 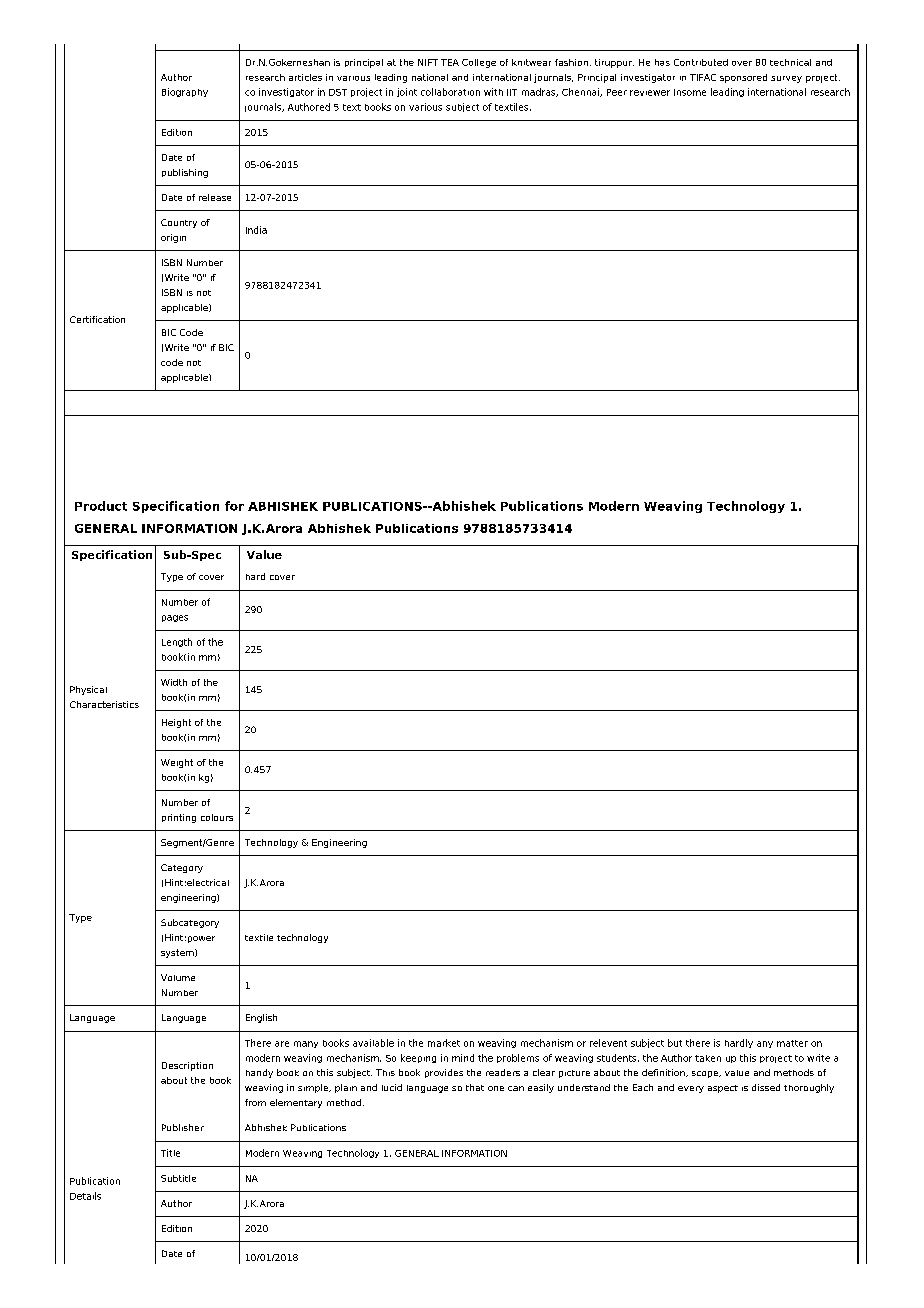 I want to click on Publisher, so click(x=183, y=1127).
